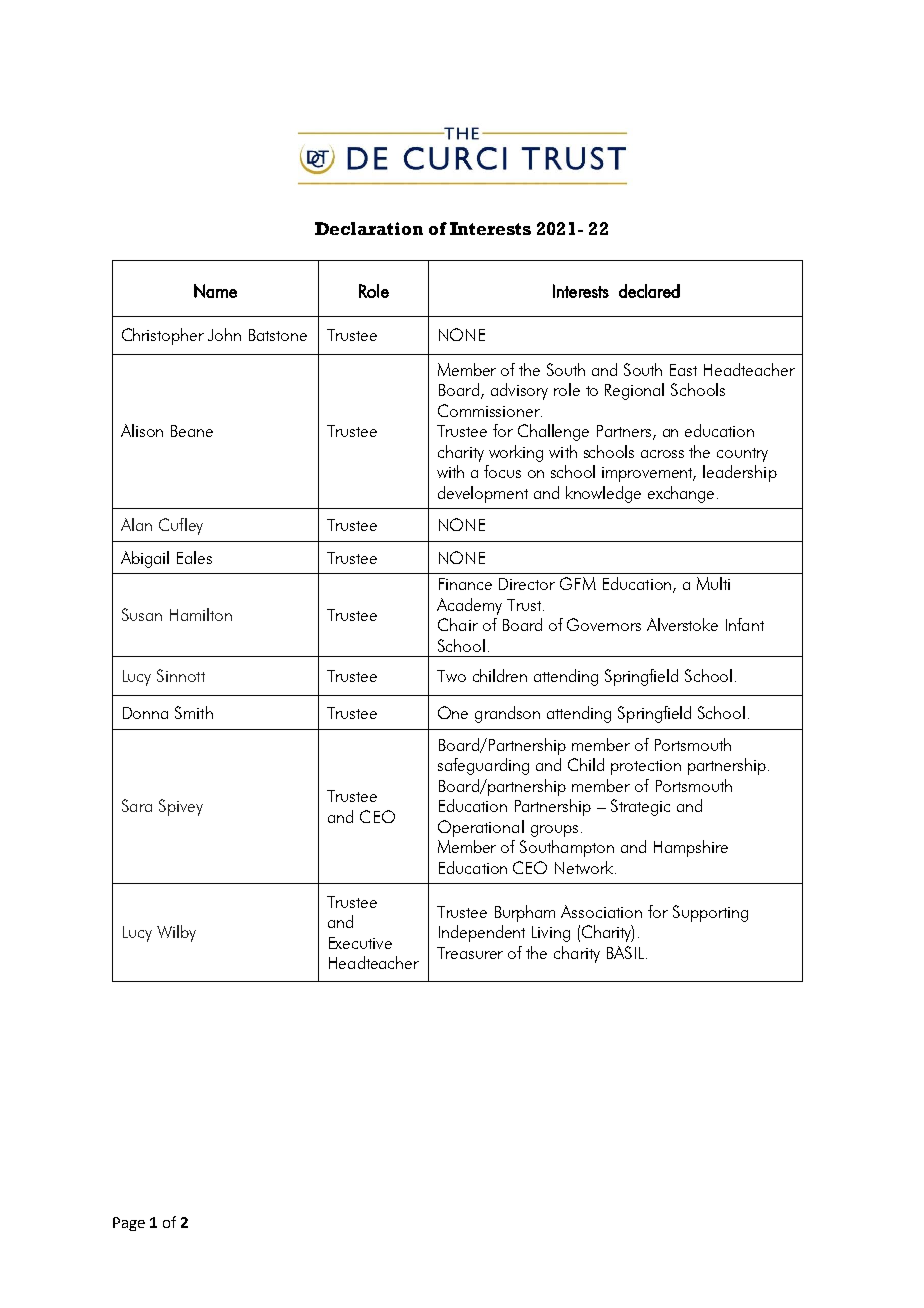  I want to click on Declaration, so click(369, 228).
